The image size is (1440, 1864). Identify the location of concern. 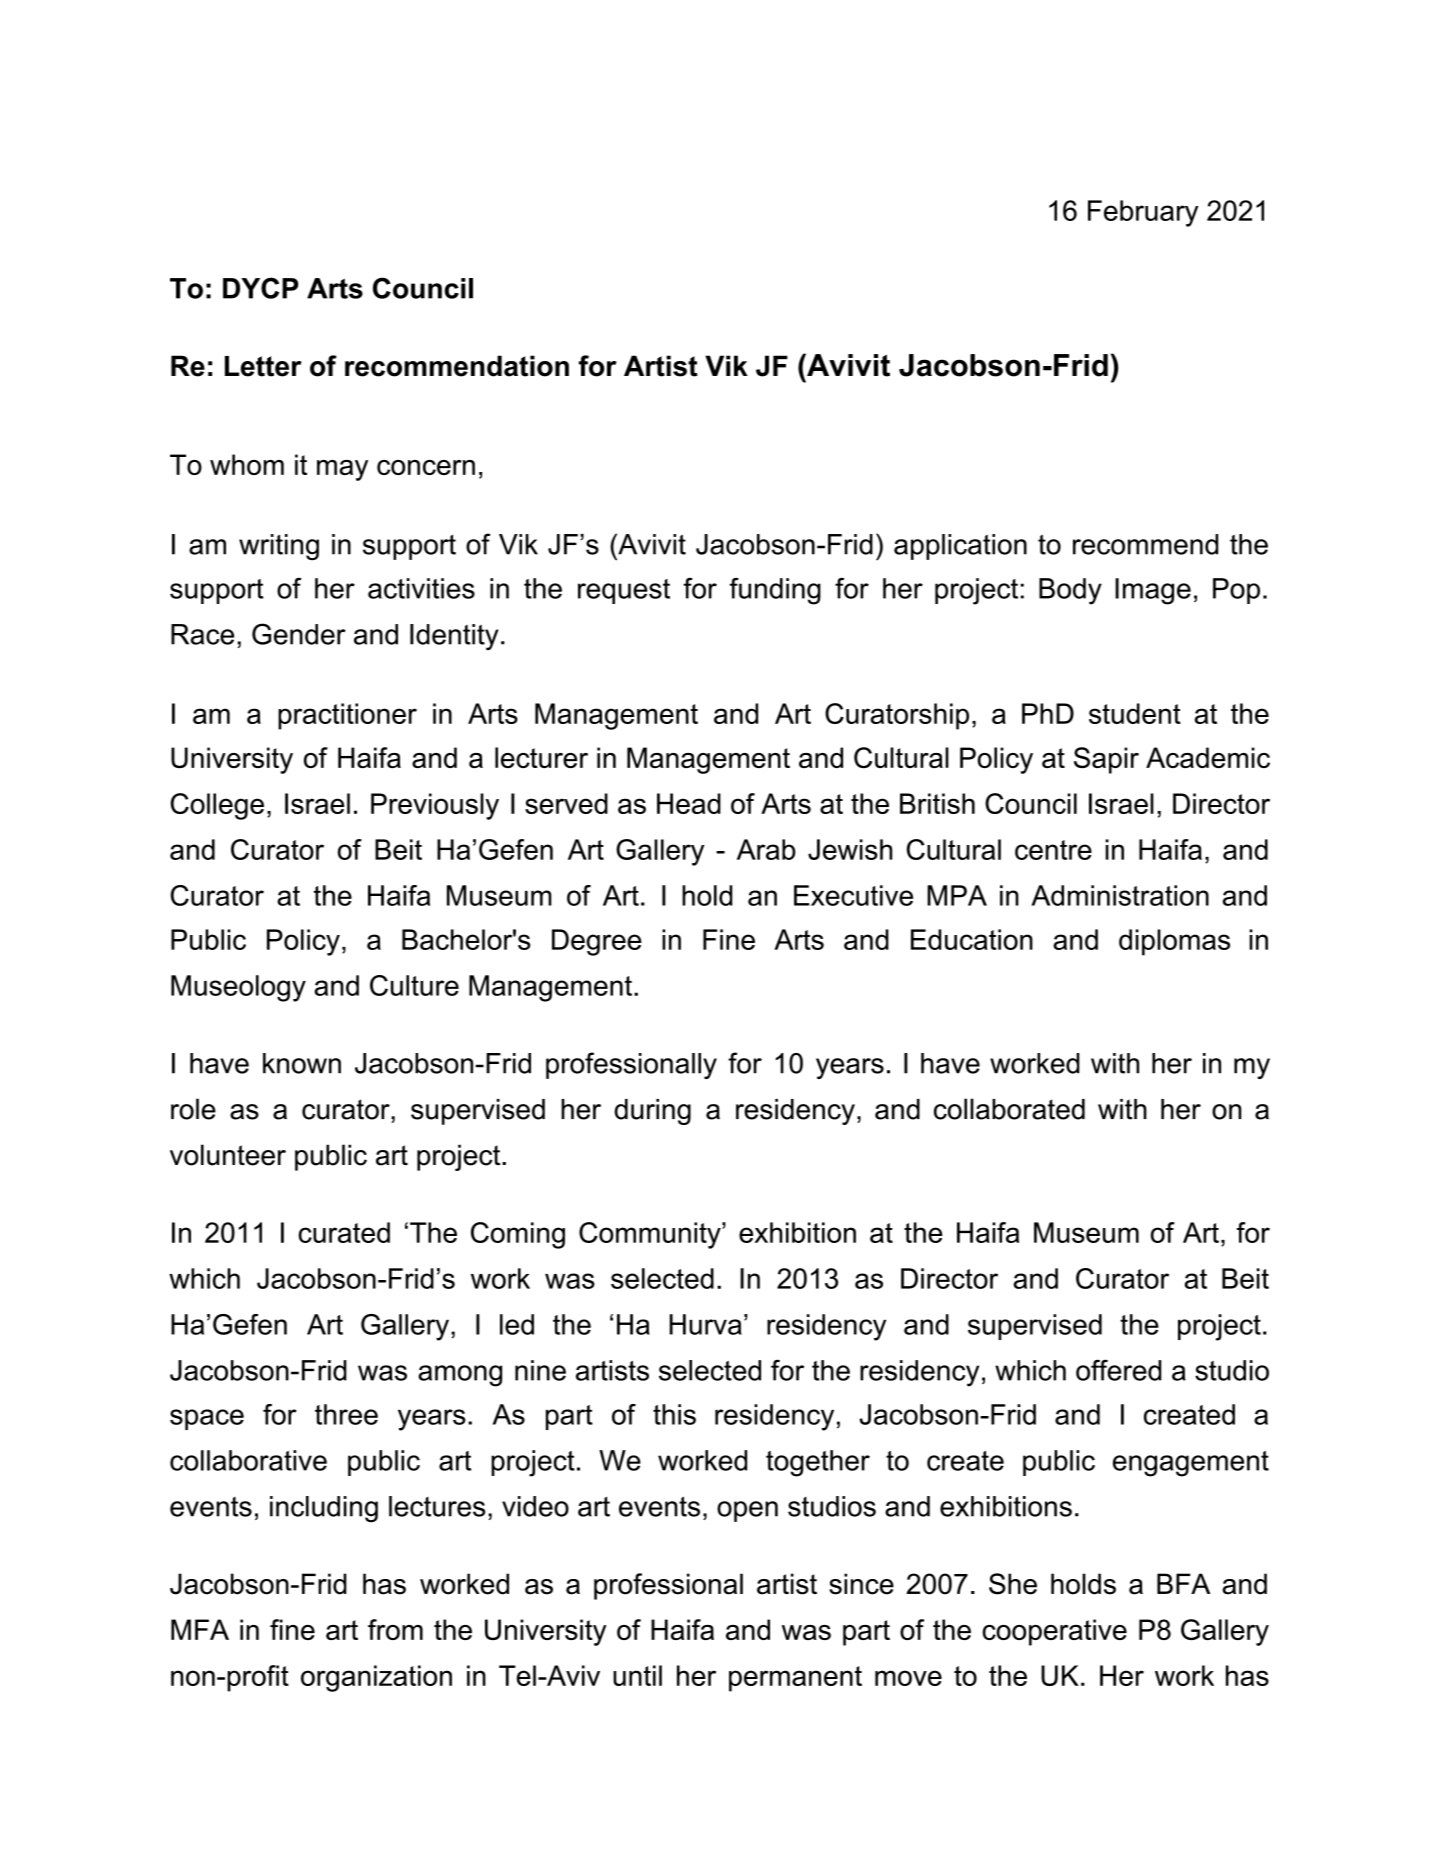
(426, 467).
